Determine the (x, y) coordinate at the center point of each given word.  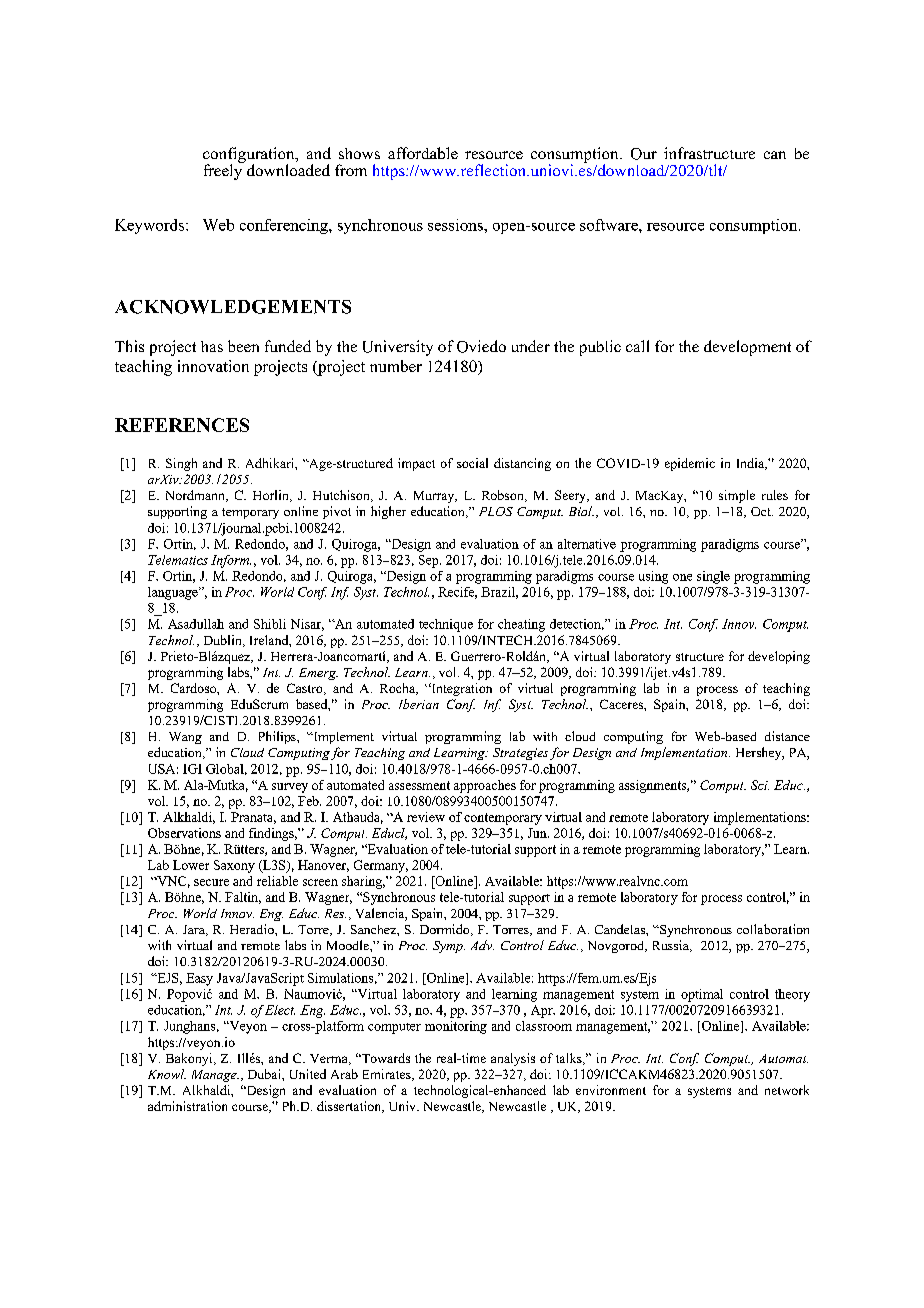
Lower (191, 865)
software (610, 225)
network (787, 1090)
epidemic (690, 464)
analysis (513, 1059)
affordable (423, 153)
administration (187, 1106)
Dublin (224, 641)
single (713, 577)
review (426, 817)
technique (446, 625)
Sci (760, 785)
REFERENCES (182, 425)
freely (224, 171)
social (472, 463)
